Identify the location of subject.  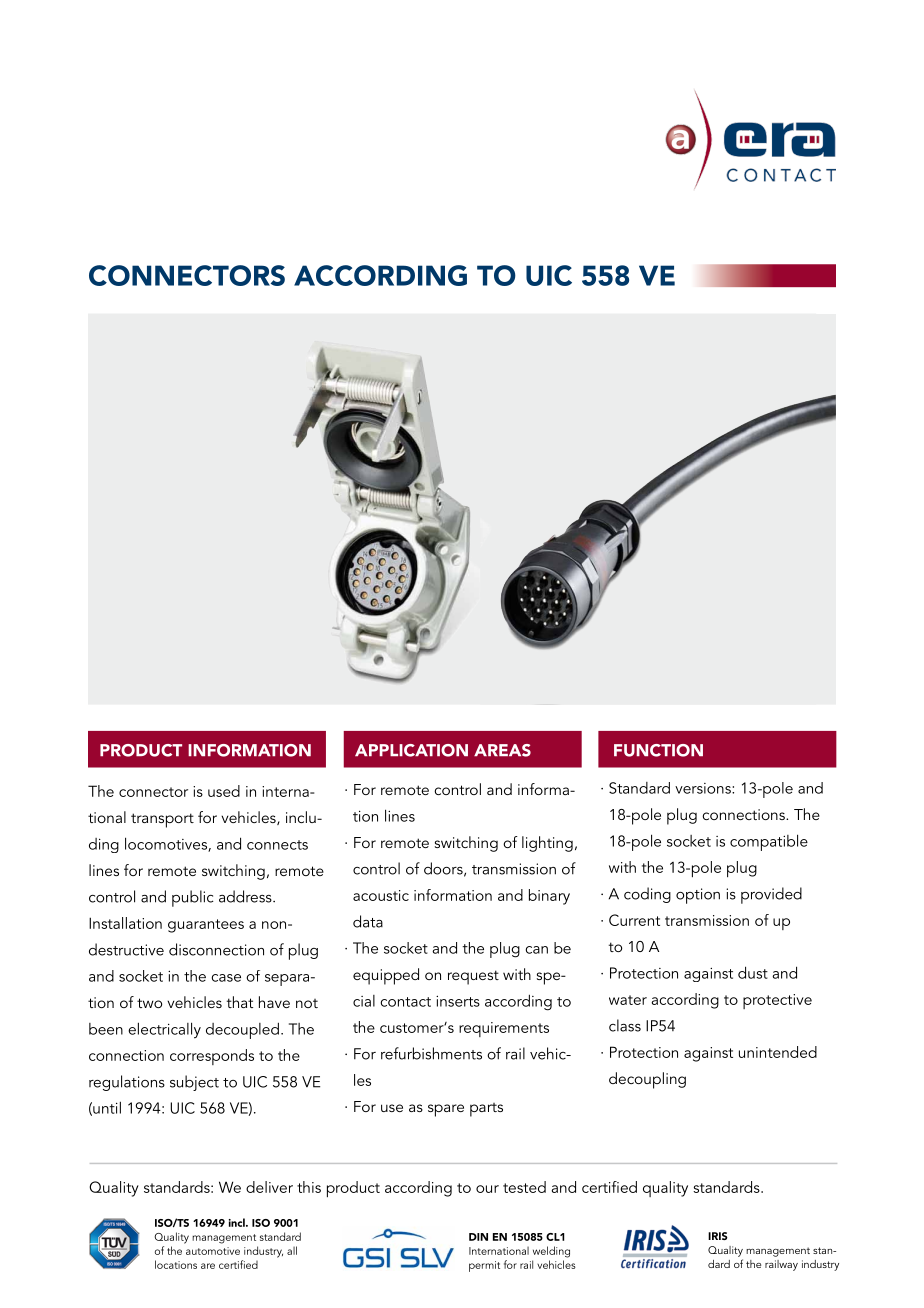
(194, 1083).
